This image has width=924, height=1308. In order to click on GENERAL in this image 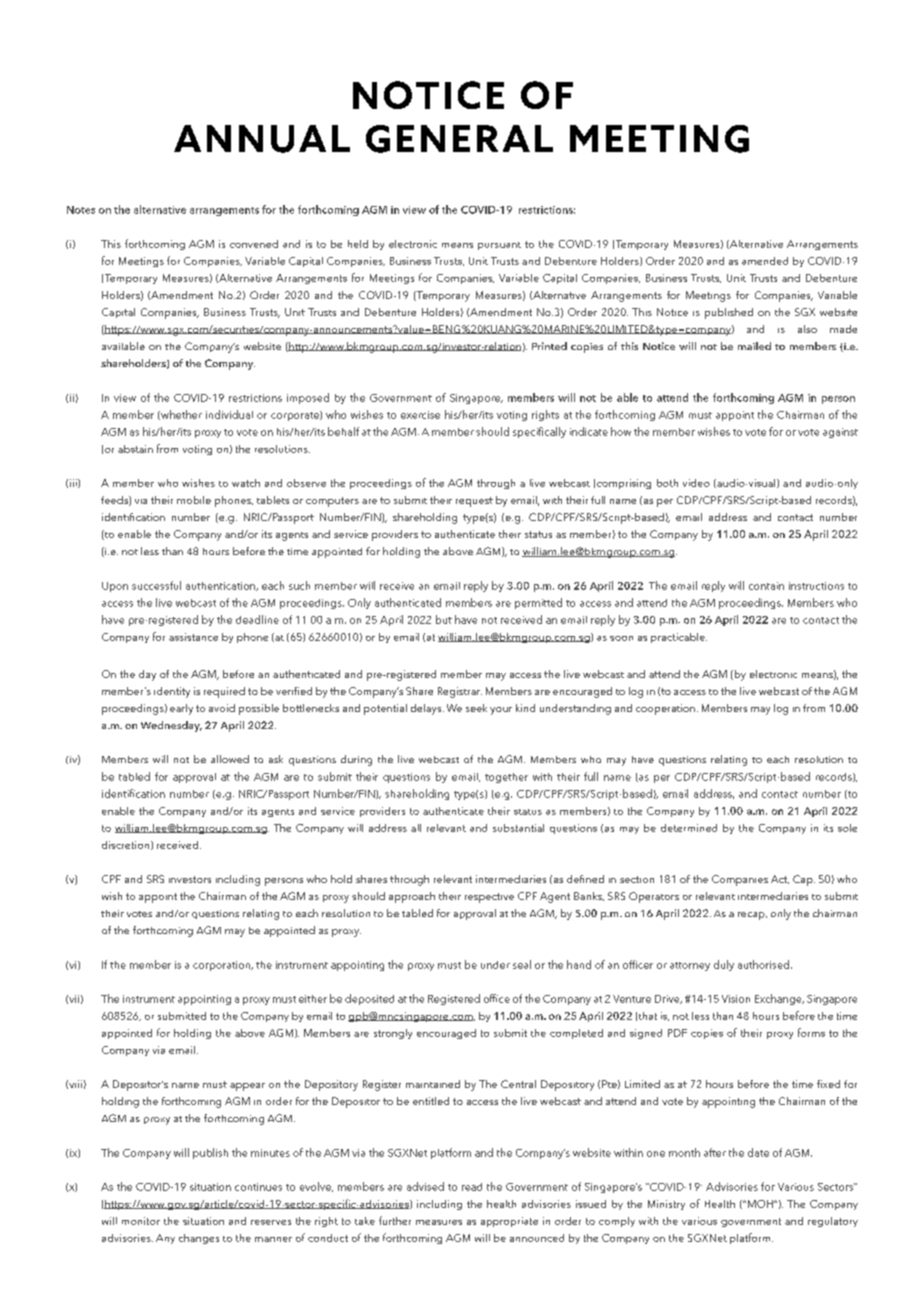, I will do `click(459, 139)`.
